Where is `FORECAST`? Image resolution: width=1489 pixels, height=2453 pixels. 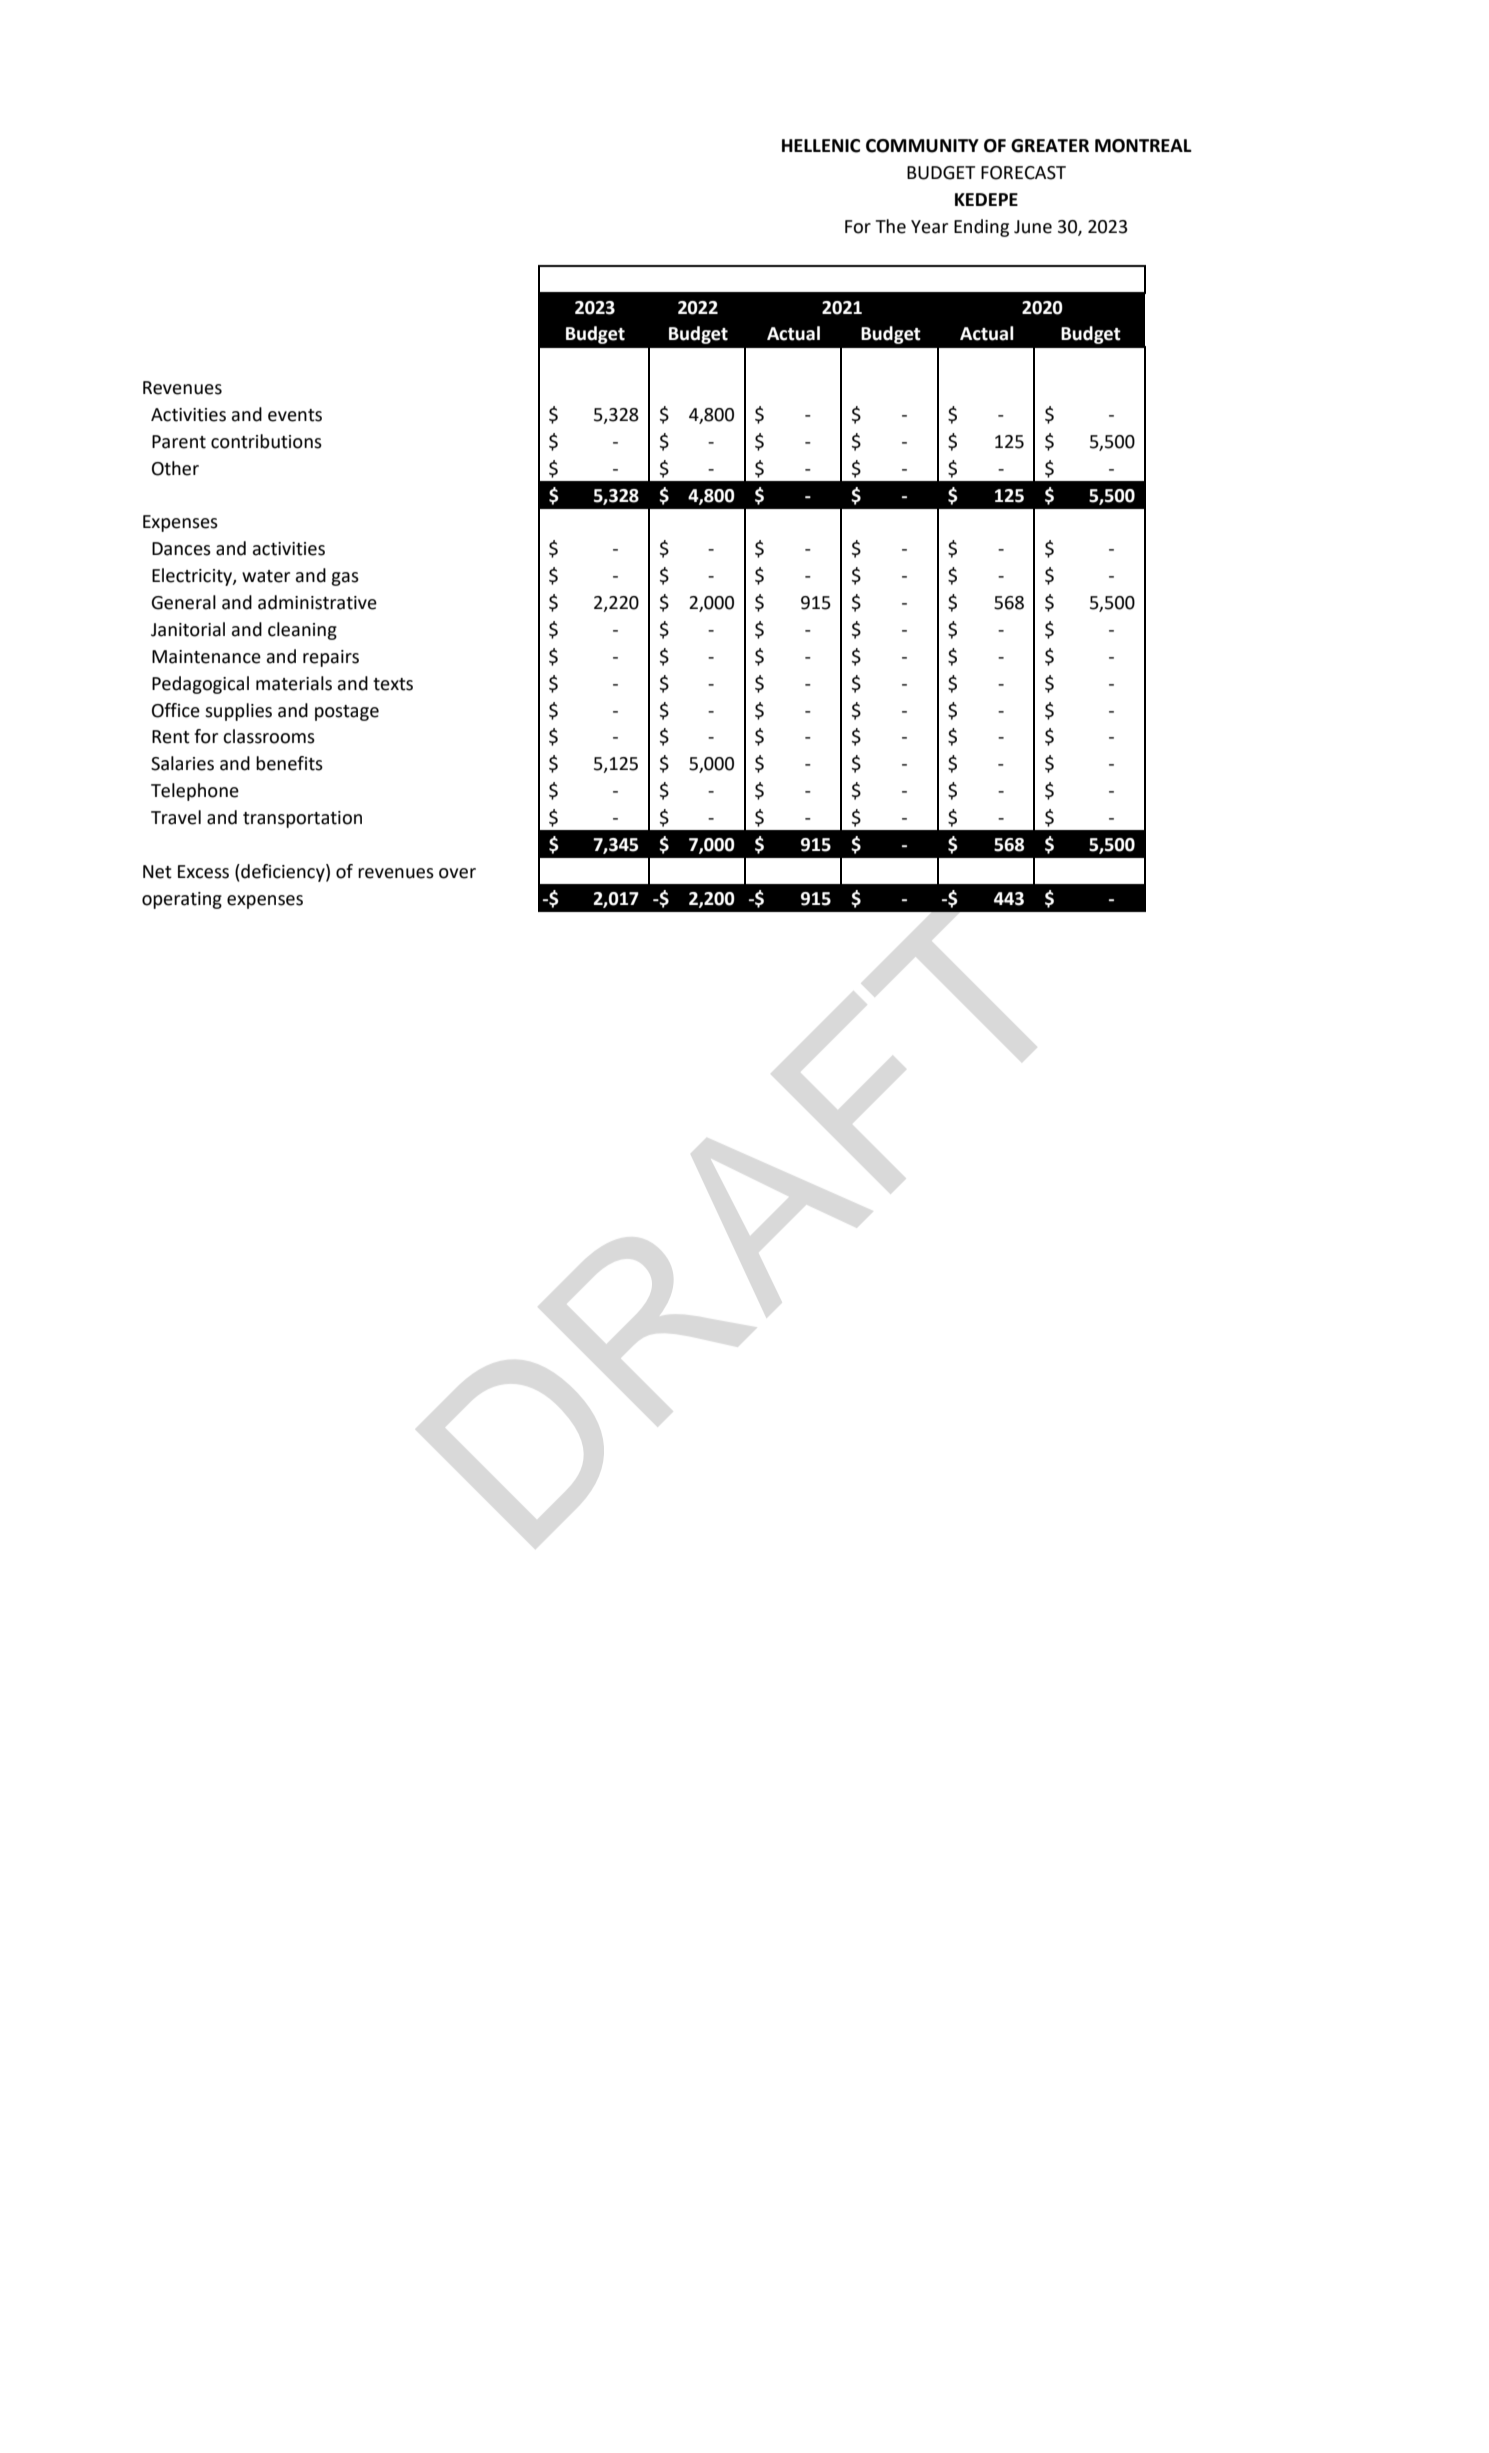
FORECAST is located at coordinates (1023, 173).
